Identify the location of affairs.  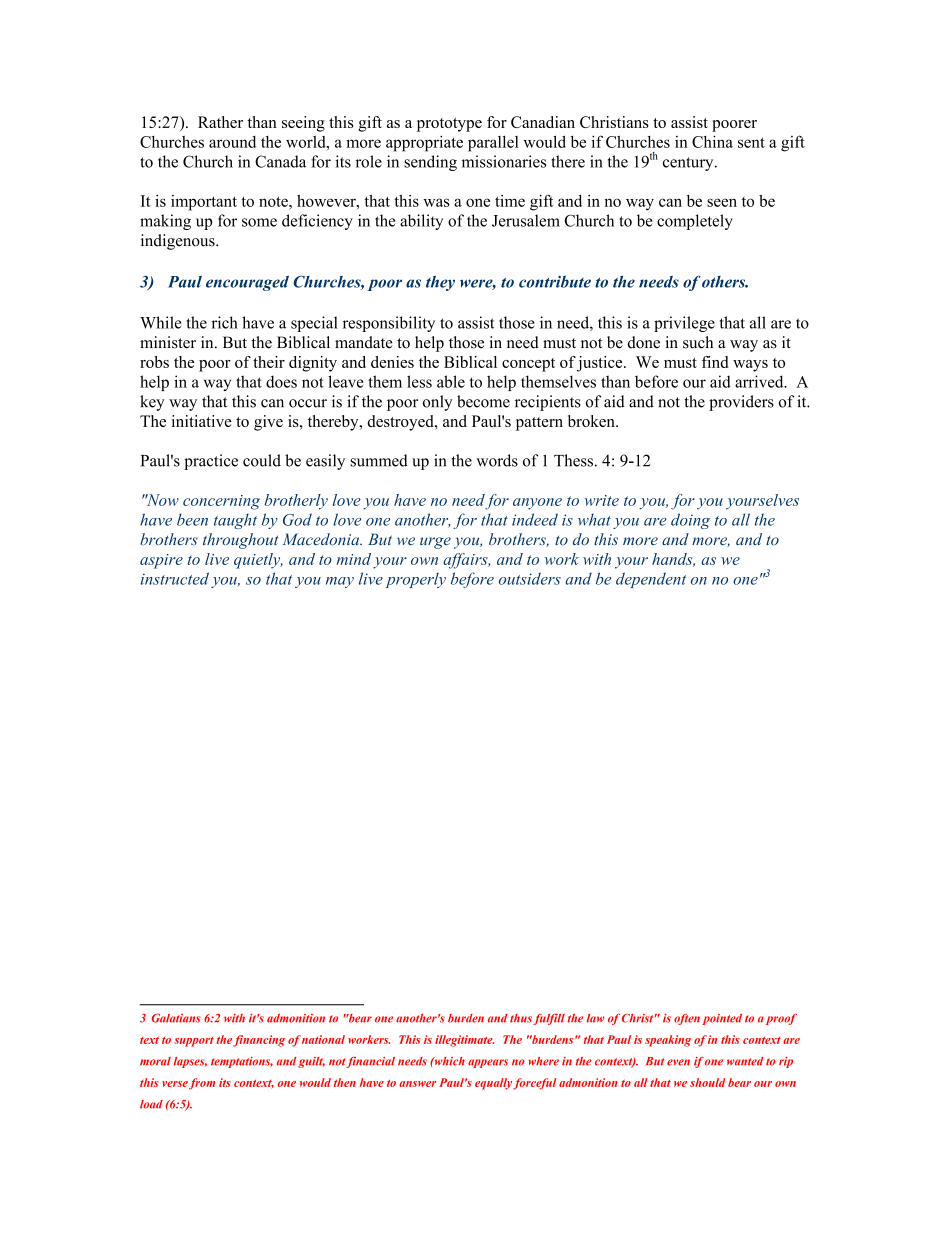
(466, 561).
